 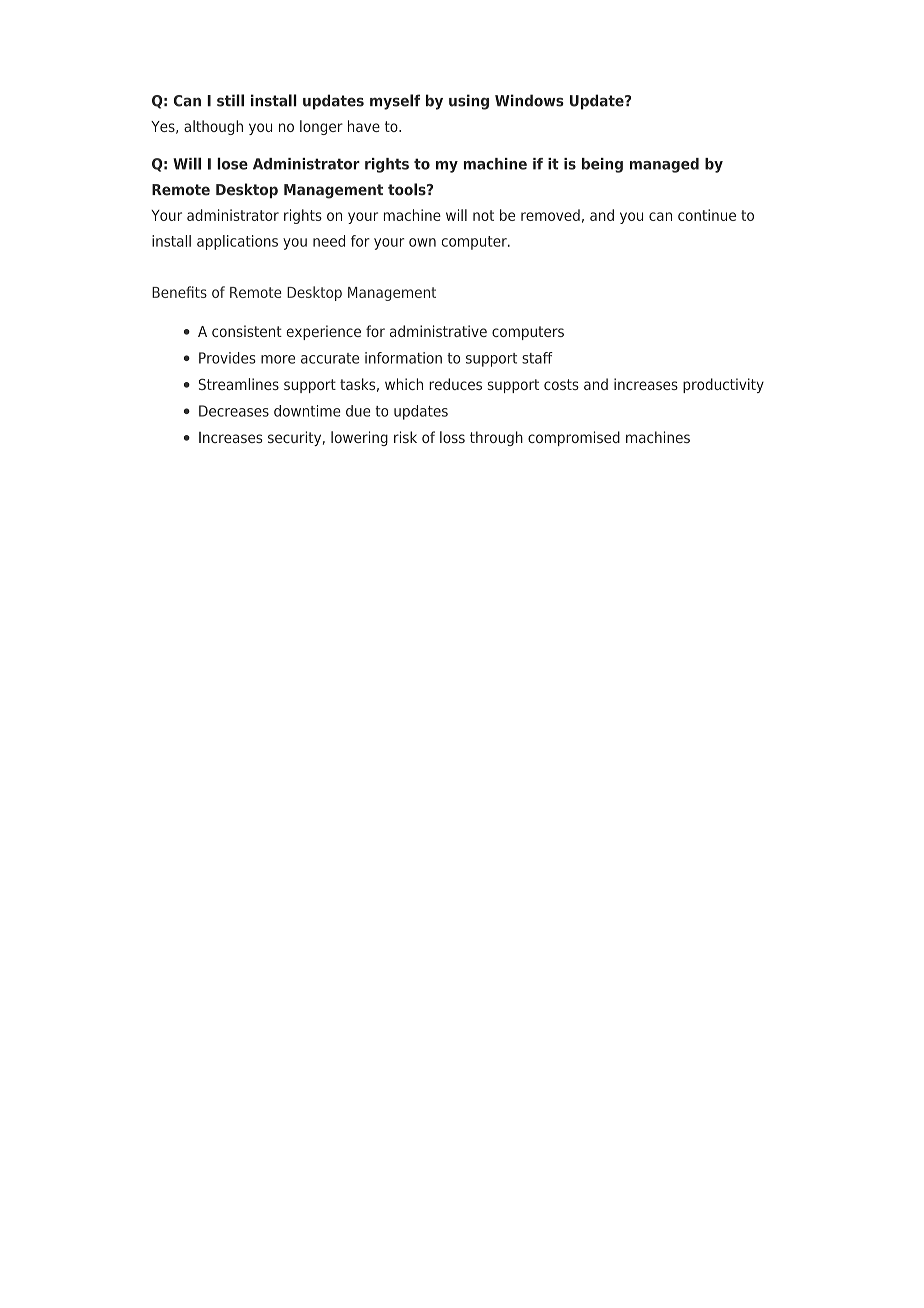 I want to click on productivity, so click(x=723, y=385).
